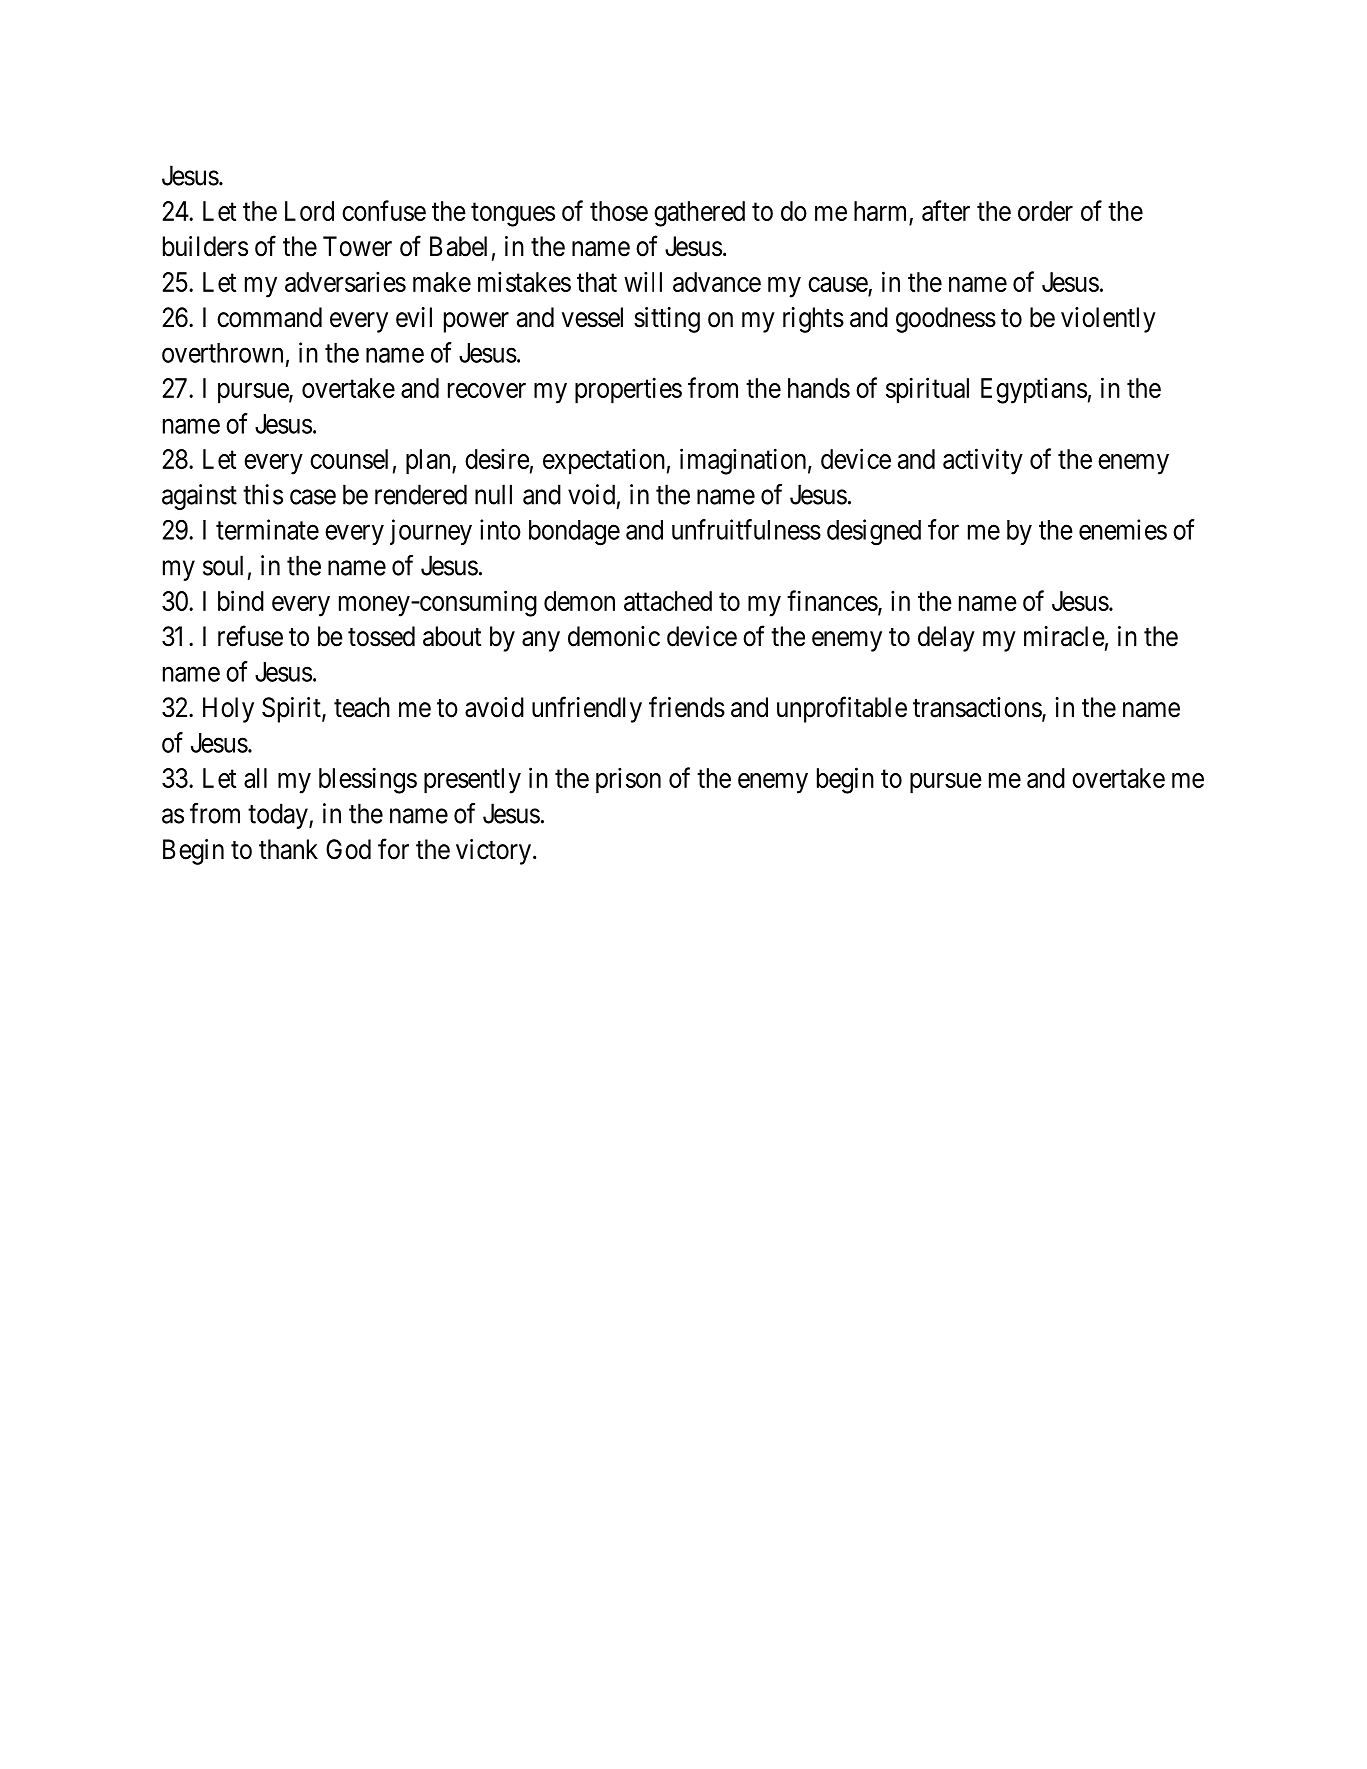 Image resolution: width=1367 pixels, height=1769 pixels. I want to click on refuse, so click(250, 636).
